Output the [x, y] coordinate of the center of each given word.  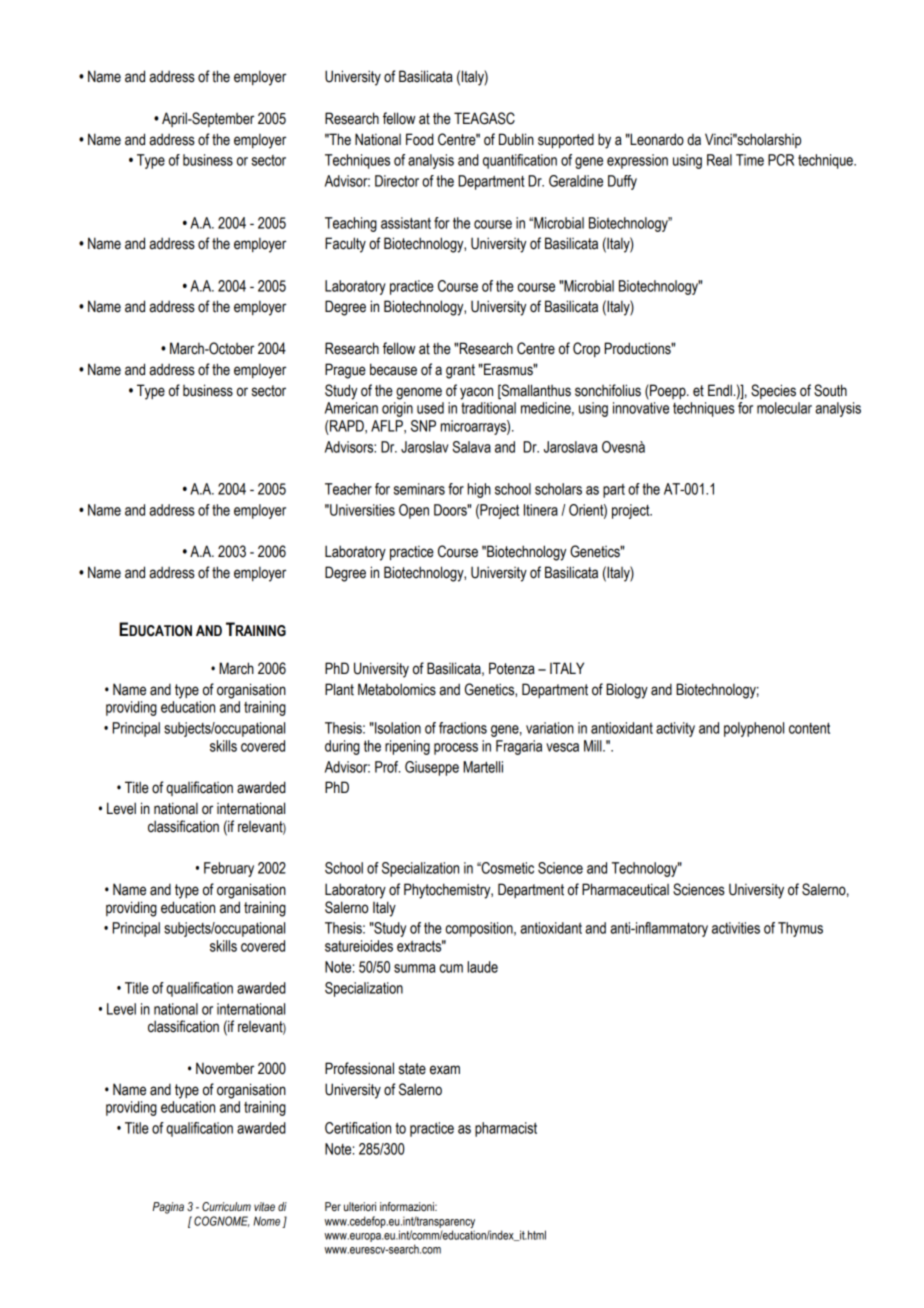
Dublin [516, 139]
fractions [463, 728]
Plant [339, 689]
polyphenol [754, 729]
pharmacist [506, 1129]
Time [750, 160]
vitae [264, 1206]
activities [736, 928]
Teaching [351, 224]
